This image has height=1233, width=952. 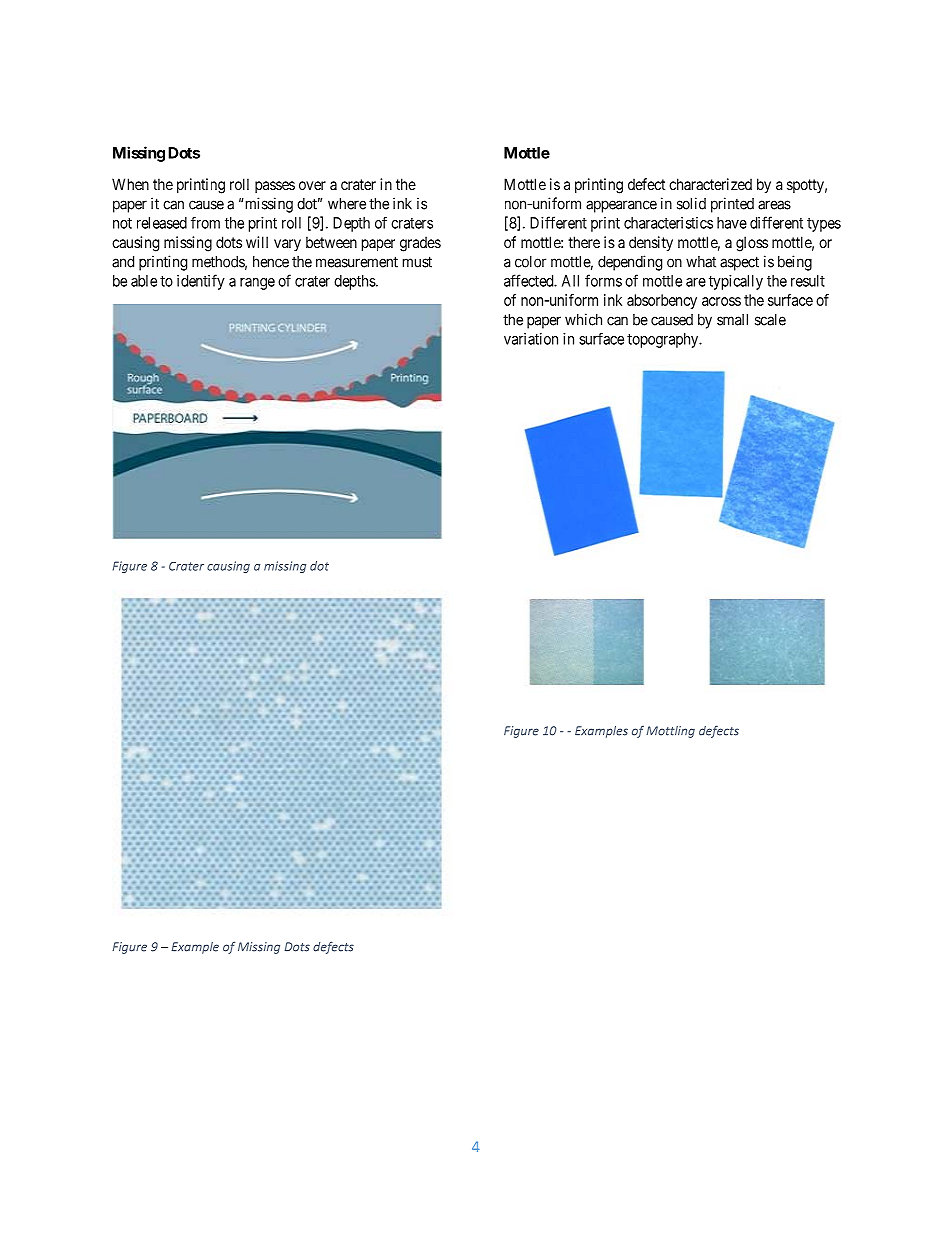 What do you see at coordinates (257, 242) in the image?
I see `will` at bounding box center [257, 242].
